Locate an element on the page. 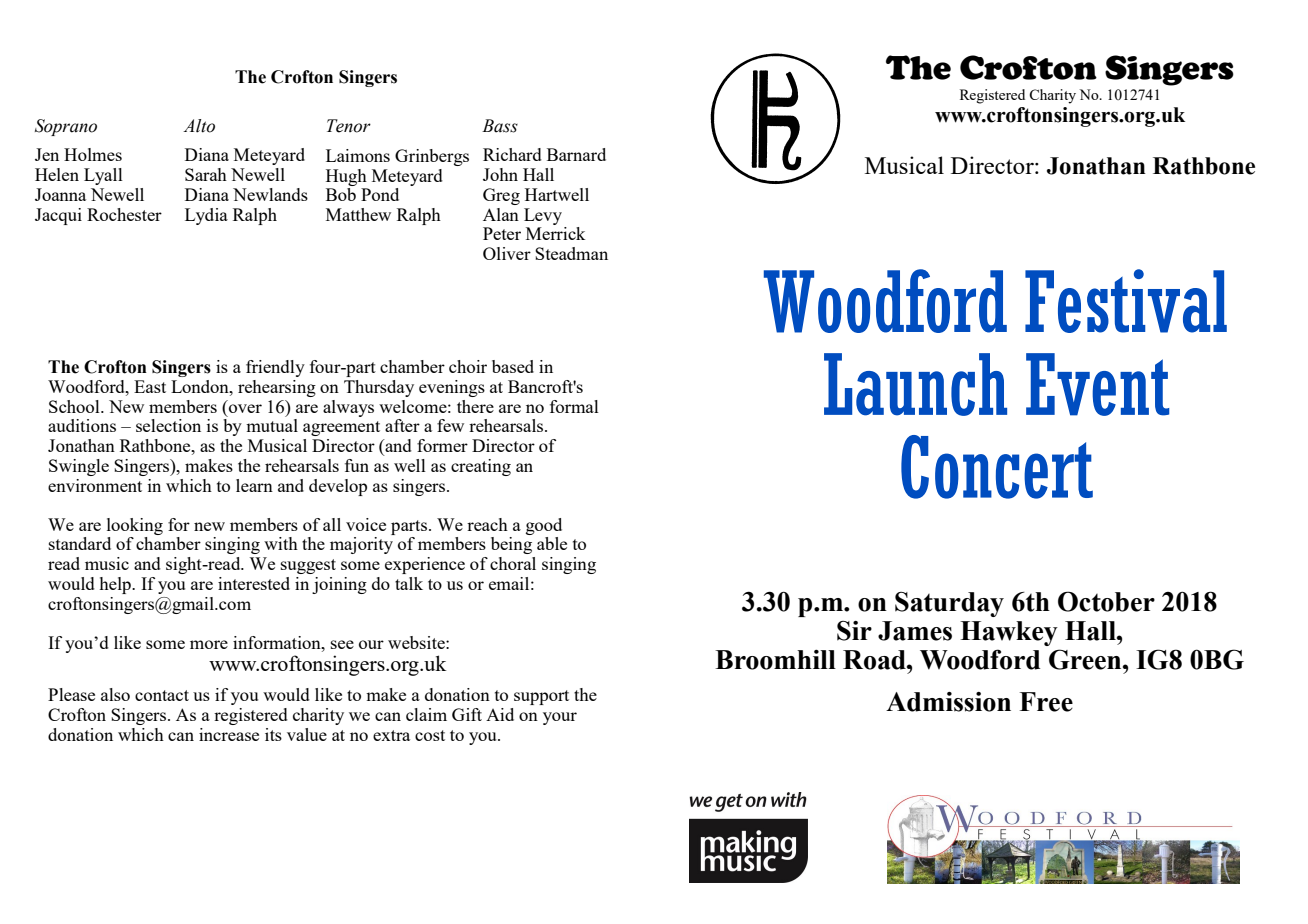  looking is located at coordinates (135, 526).
